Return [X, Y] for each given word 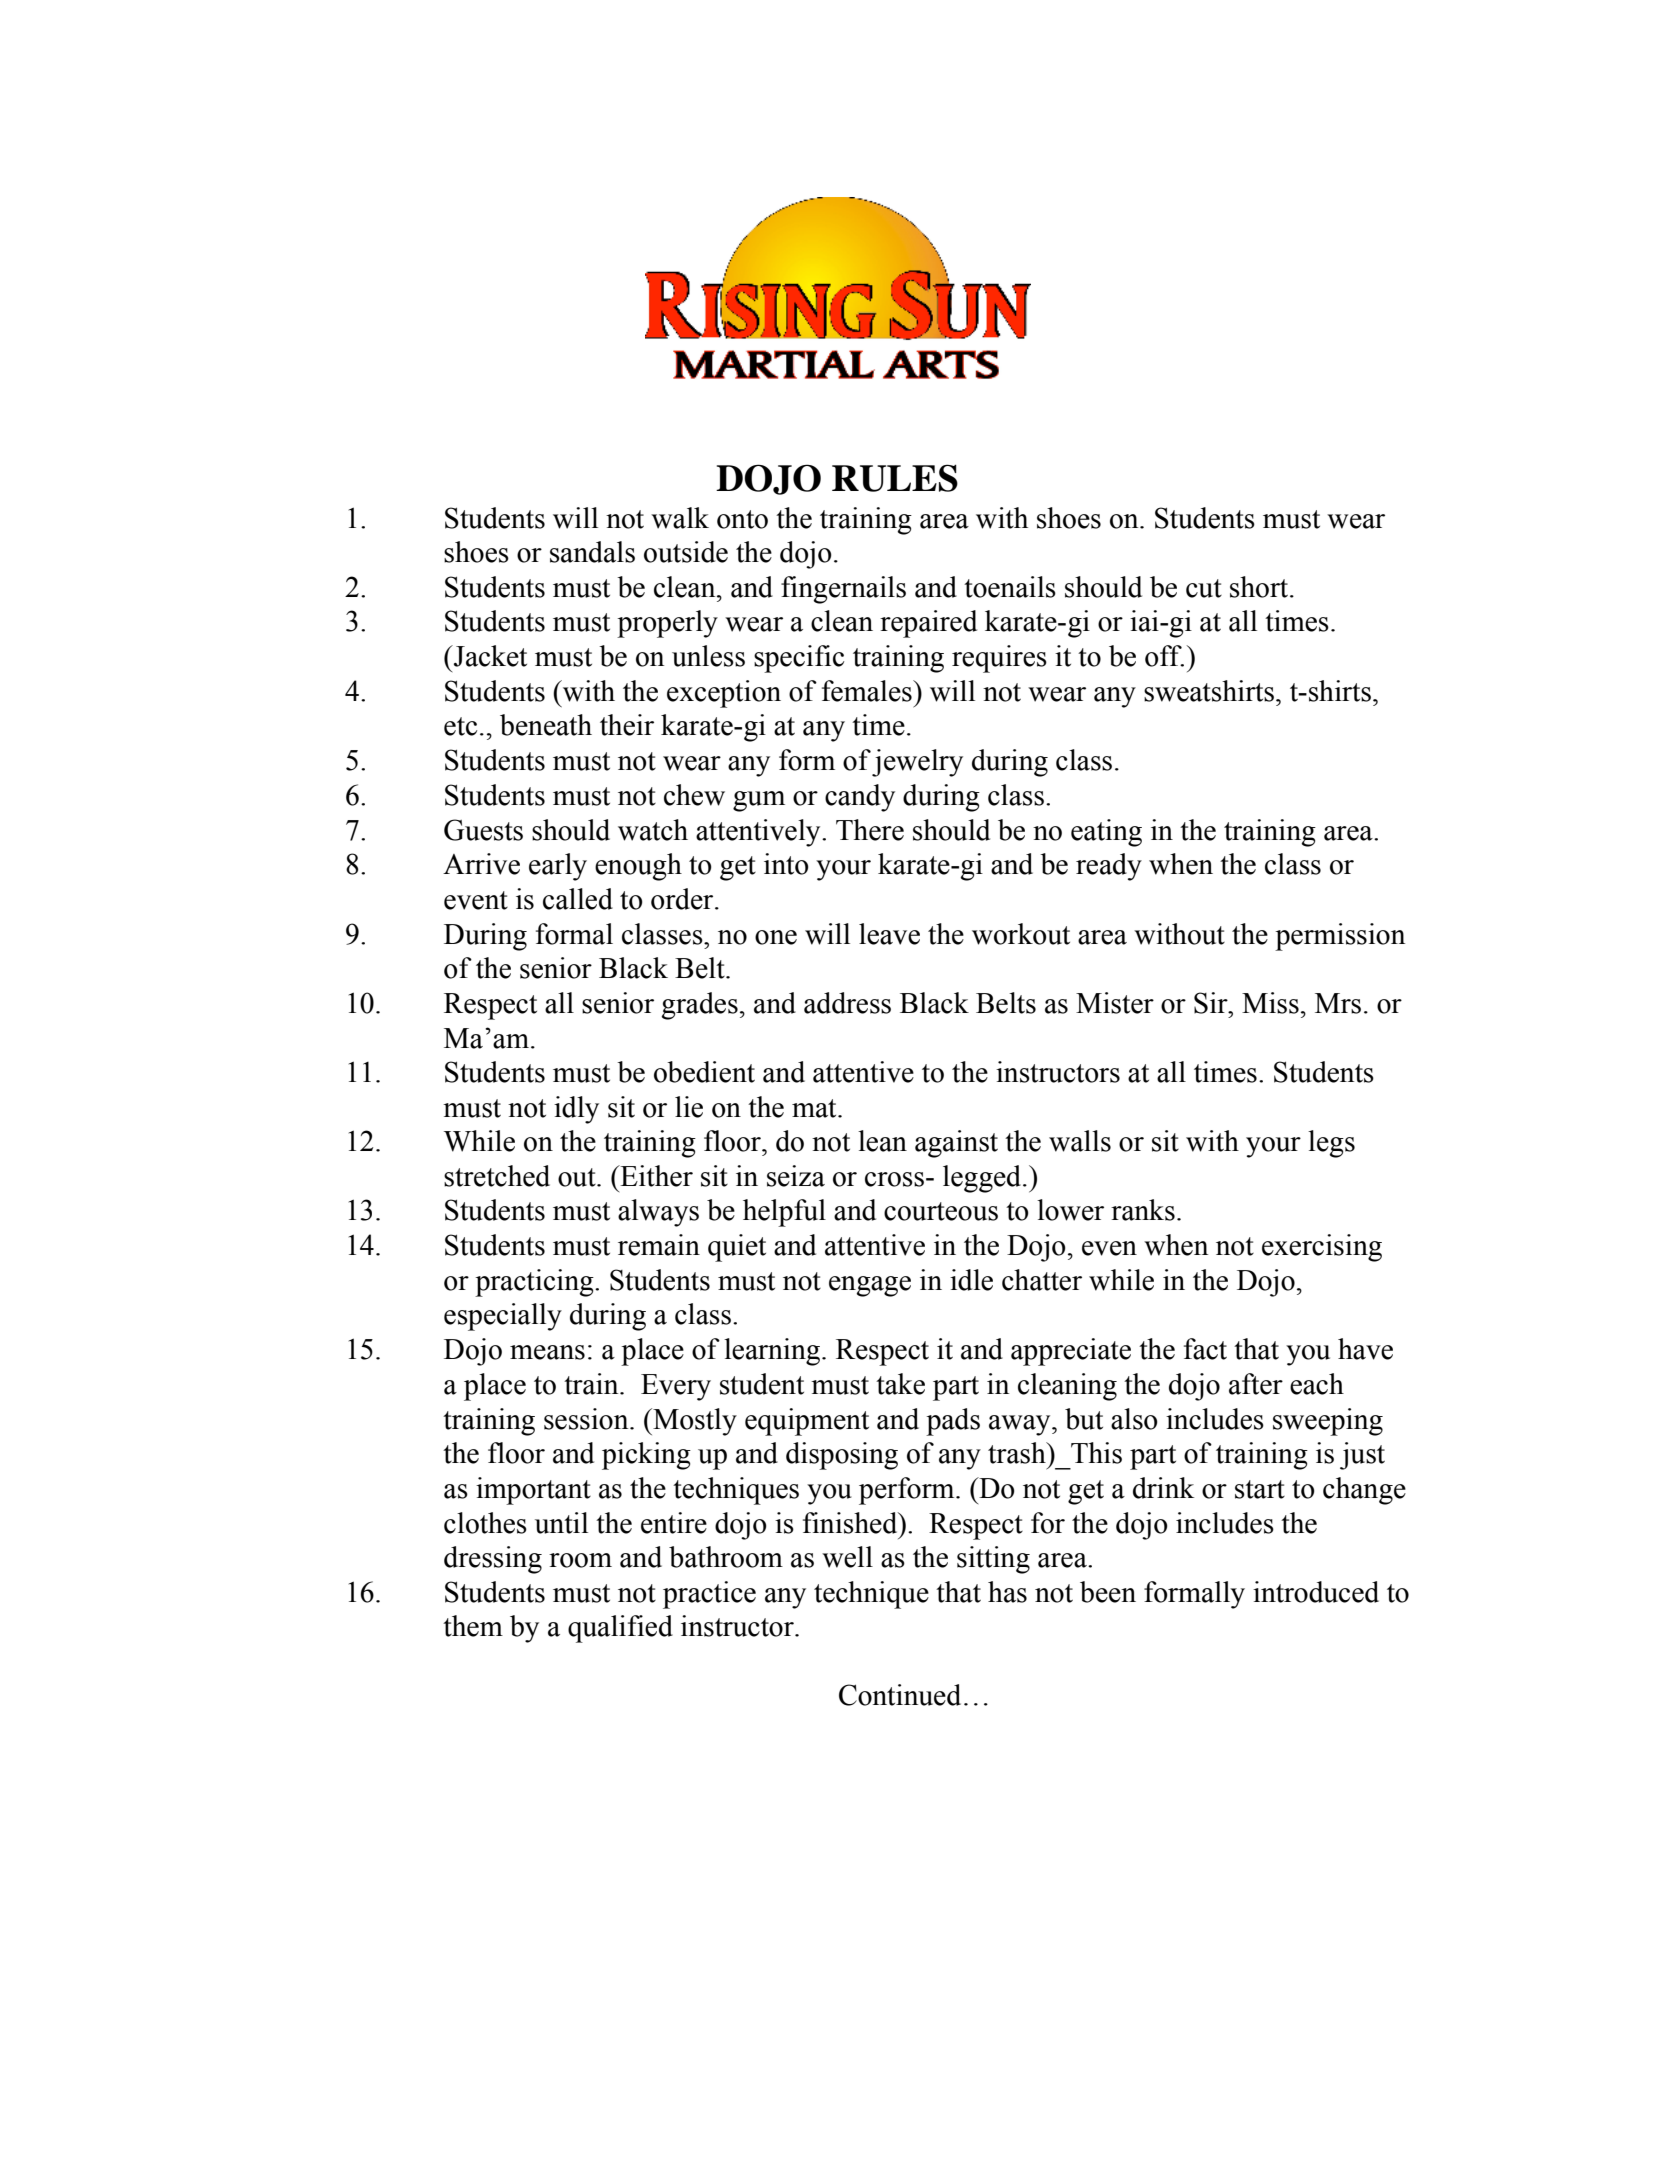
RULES [895, 478]
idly [576, 1110]
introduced [1316, 1592]
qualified [620, 1629]
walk [680, 518]
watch [653, 830]
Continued [900, 1695]
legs [1331, 1144]
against [956, 1144]
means [547, 1352]
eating [1106, 833]
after [1256, 1384]
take [900, 1384]
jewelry [917, 763]
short [1260, 587]
